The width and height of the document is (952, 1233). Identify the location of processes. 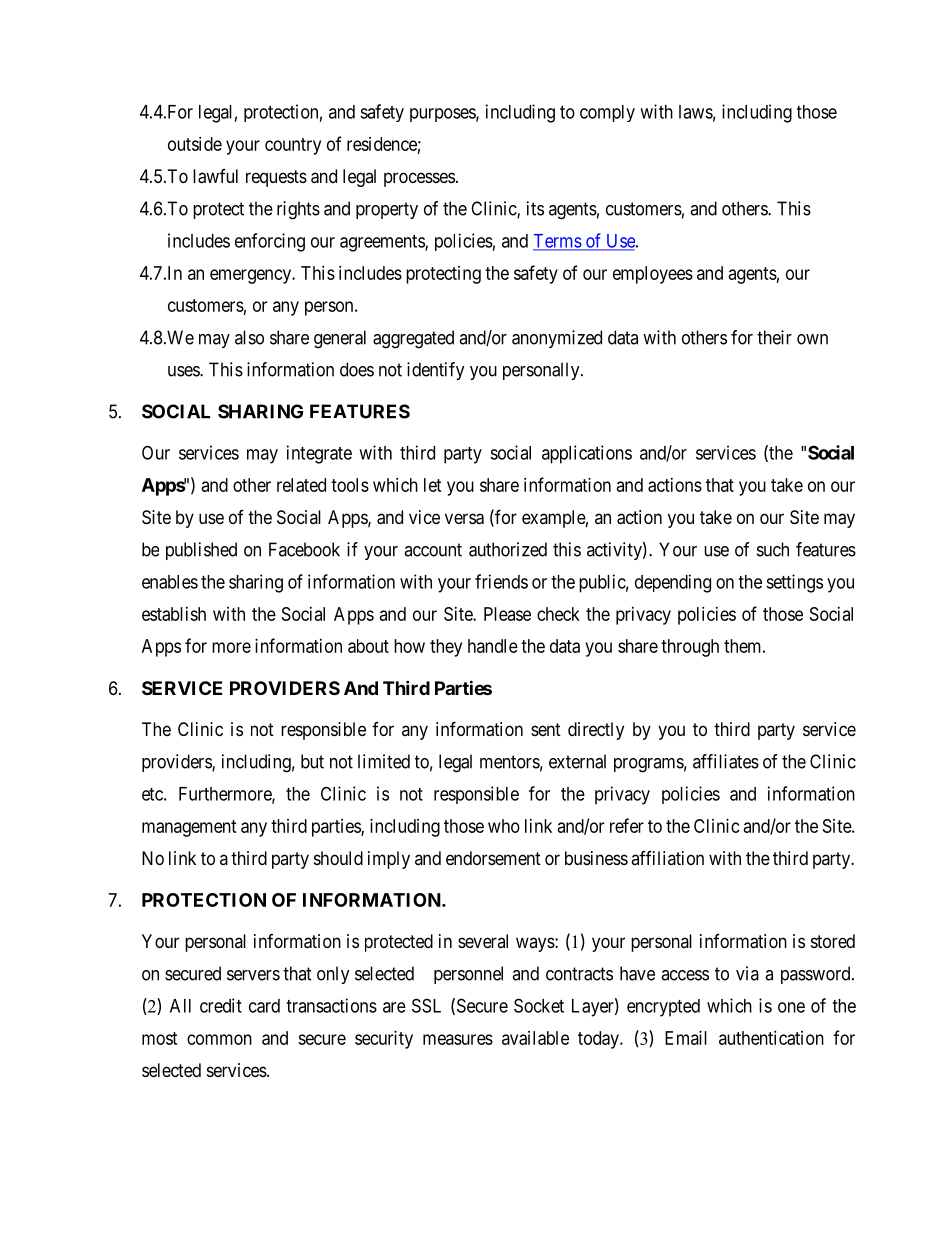
(419, 179).
